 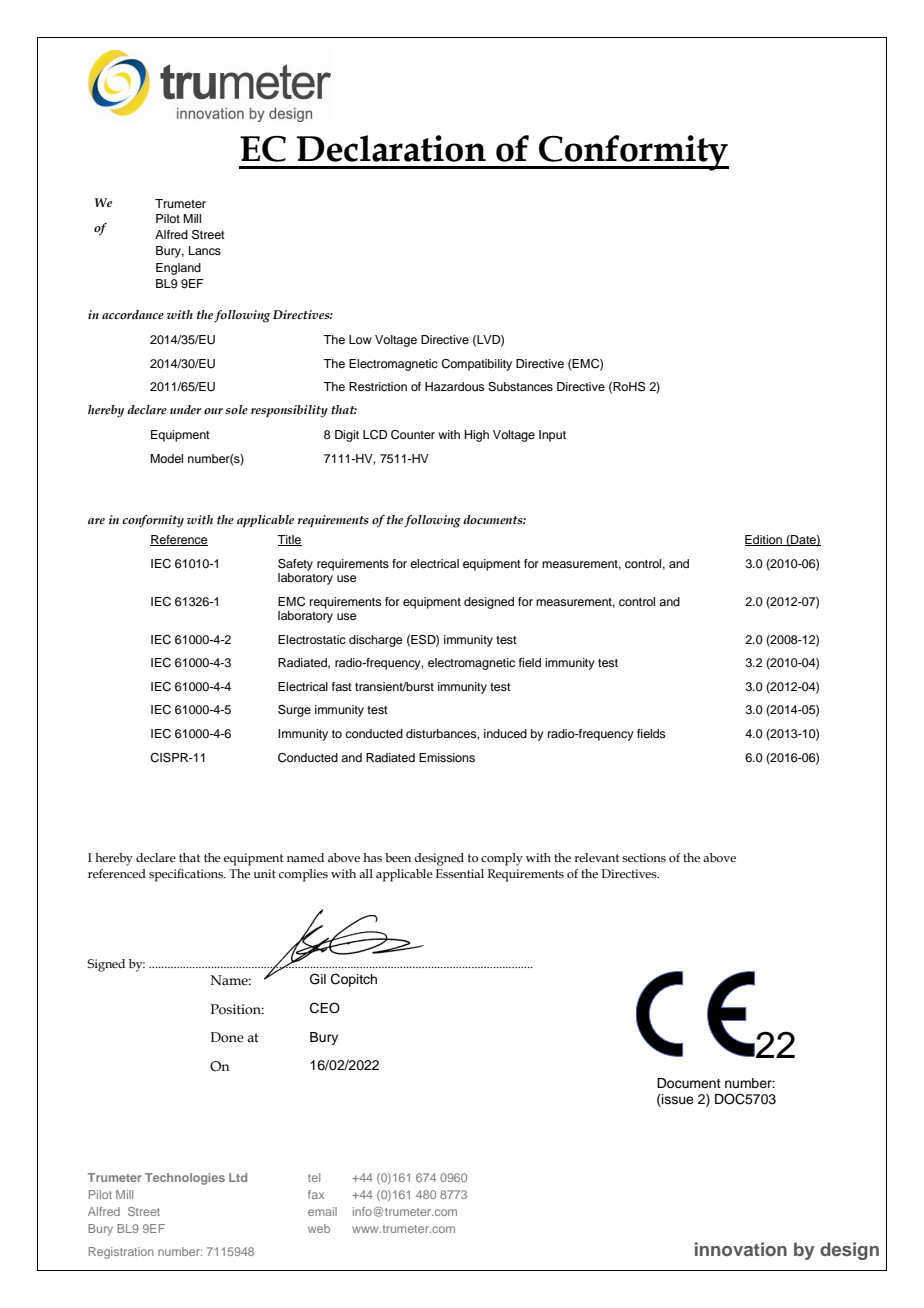 I want to click on specifications, so click(x=187, y=875).
